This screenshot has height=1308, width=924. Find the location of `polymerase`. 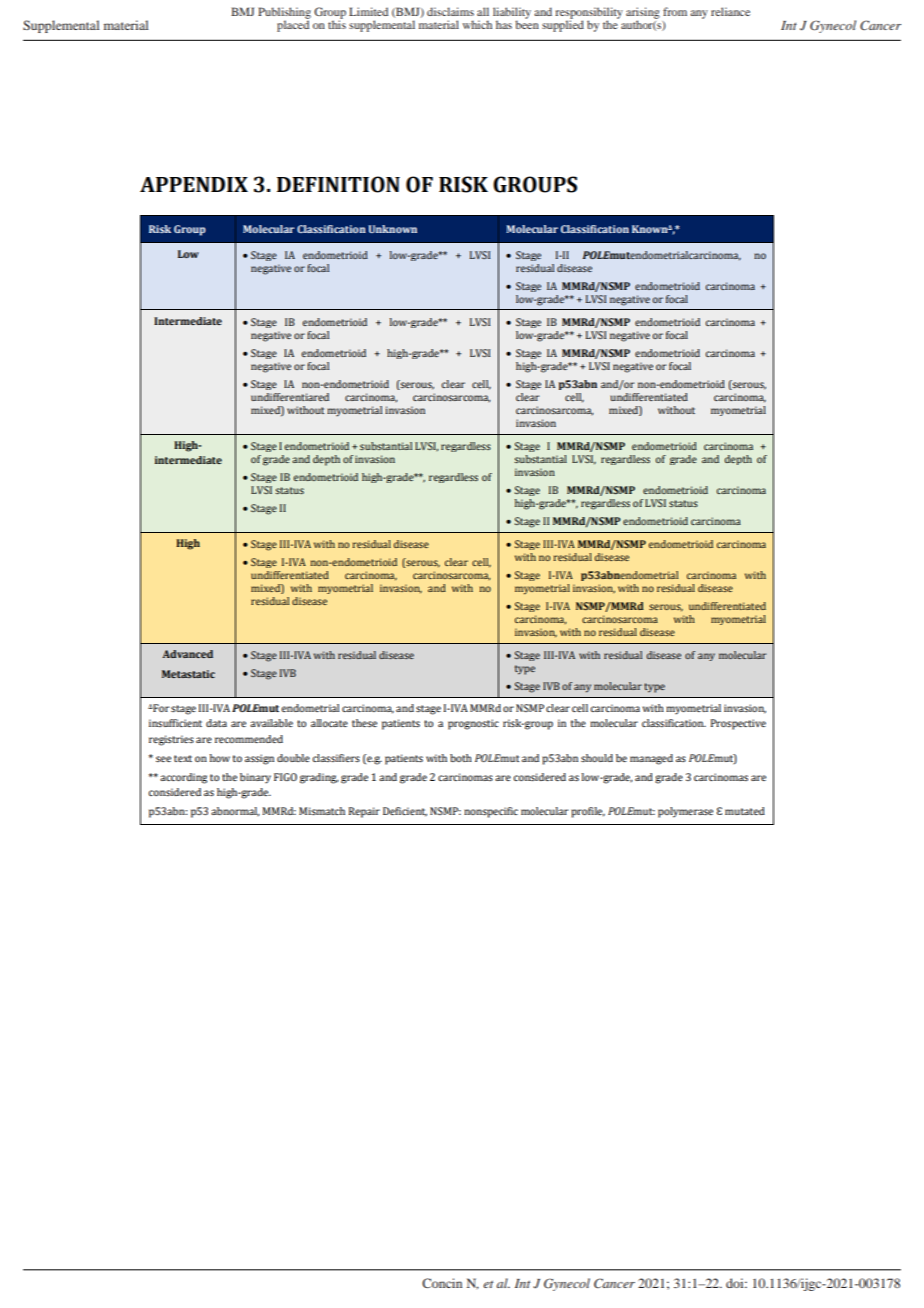

polymerase is located at coordinates (685, 812).
